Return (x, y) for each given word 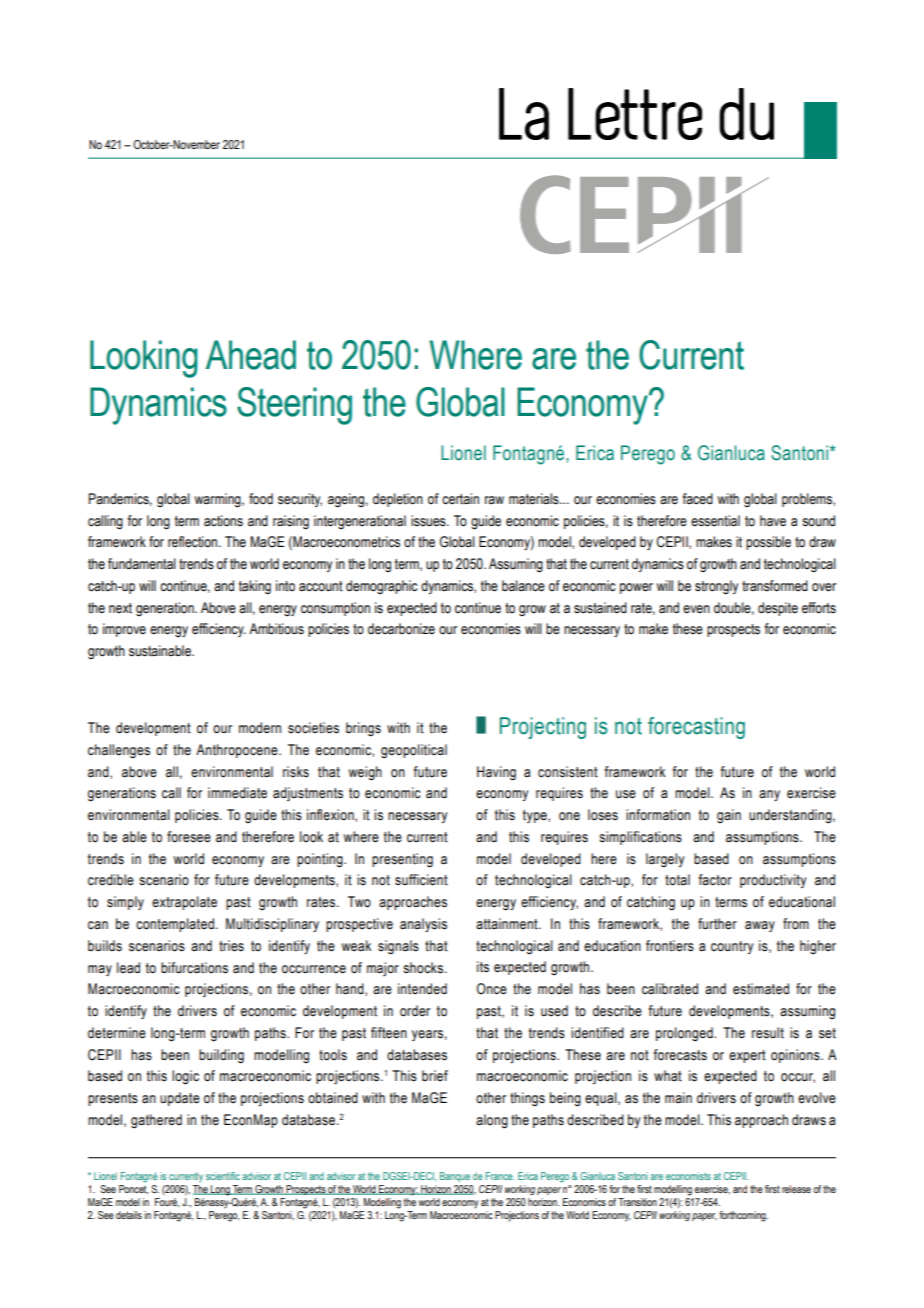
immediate (237, 793)
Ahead (251, 355)
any (769, 795)
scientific (223, 1176)
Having (496, 773)
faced (698, 499)
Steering (294, 406)
